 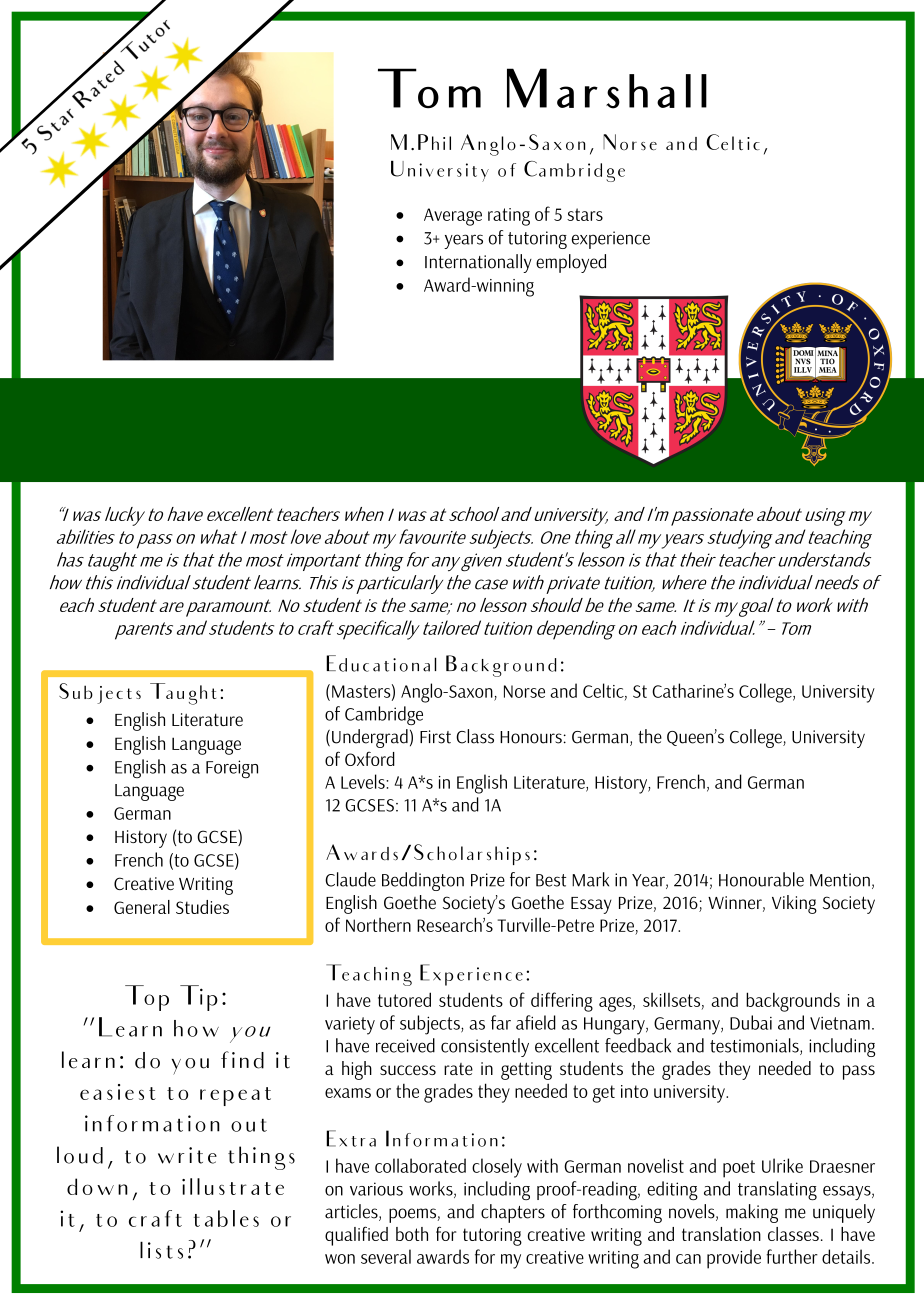 What do you see at coordinates (607, 88) in the document?
I see `Marshall` at bounding box center [607, 88].
